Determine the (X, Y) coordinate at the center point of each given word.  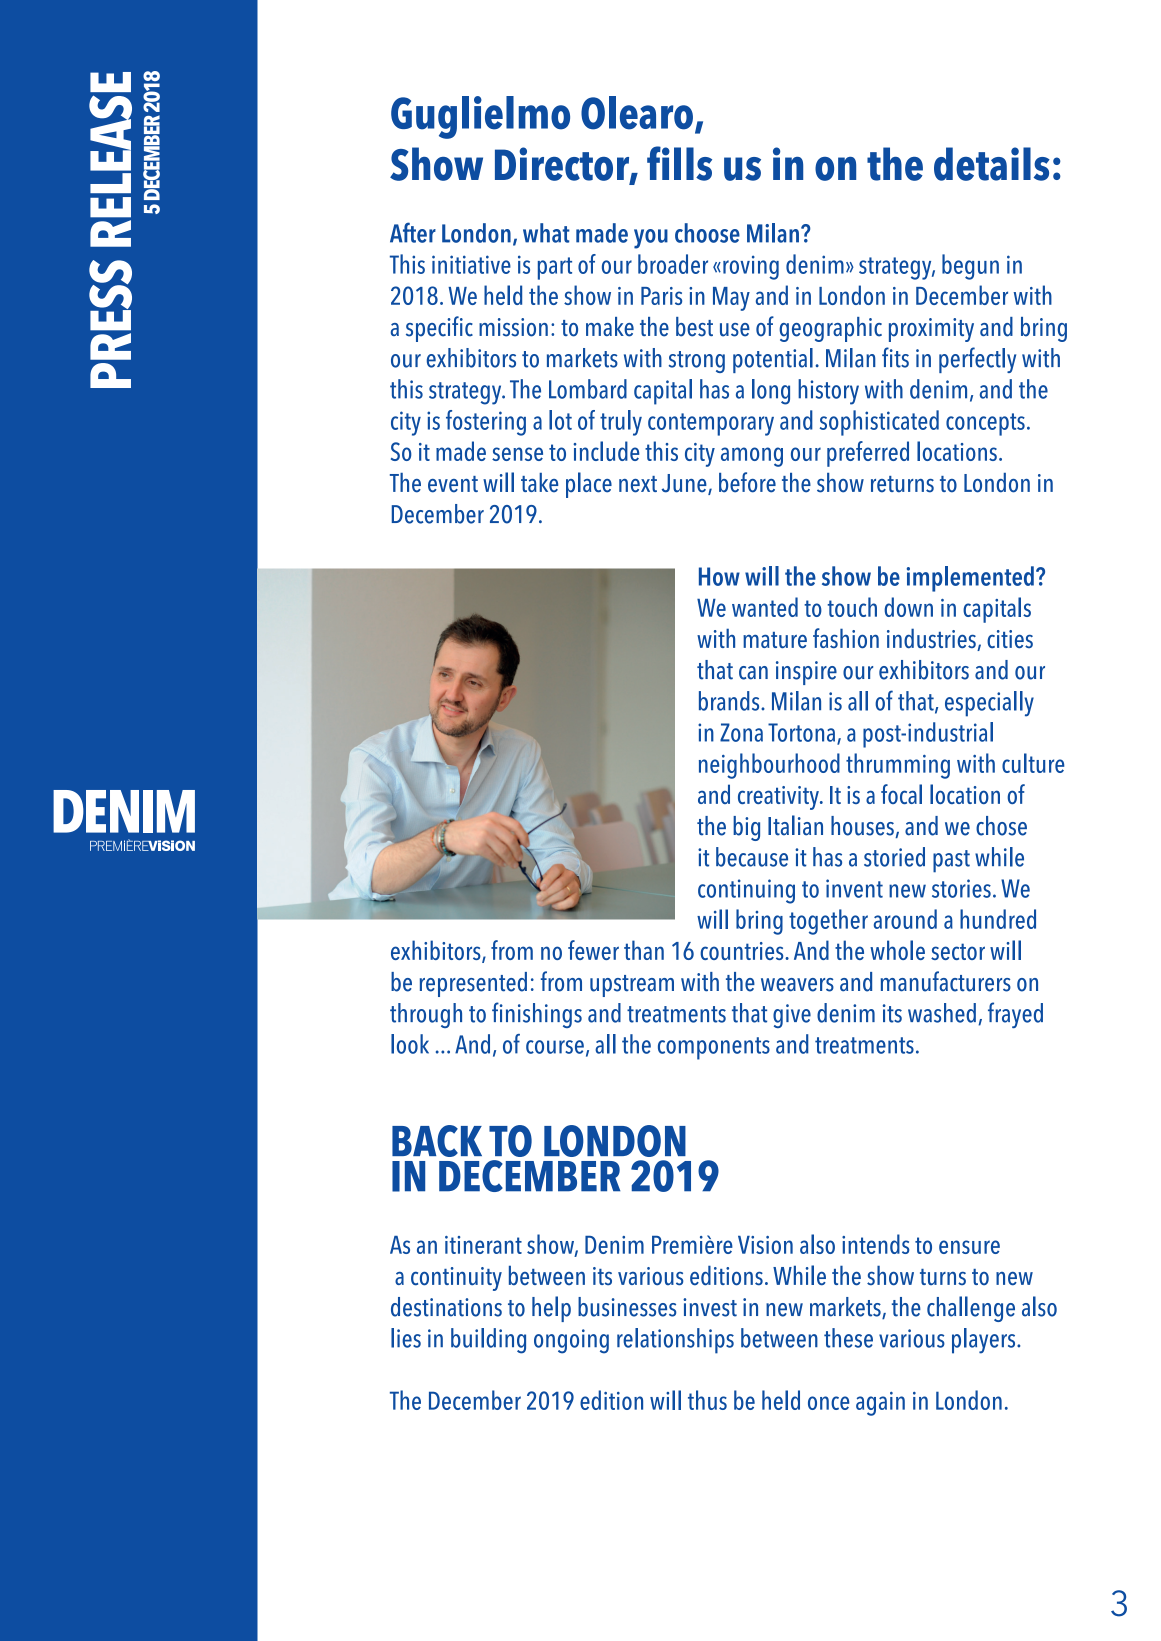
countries (743, 951)
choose (707, 233)
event (453, 484)
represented (473, 984)
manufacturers (946, 981)
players (985, 1341)
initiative (471, 264)
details (992, 164)
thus (707, 1400)
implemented (970, 579)
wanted (765, 607)
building (488, 1341)
